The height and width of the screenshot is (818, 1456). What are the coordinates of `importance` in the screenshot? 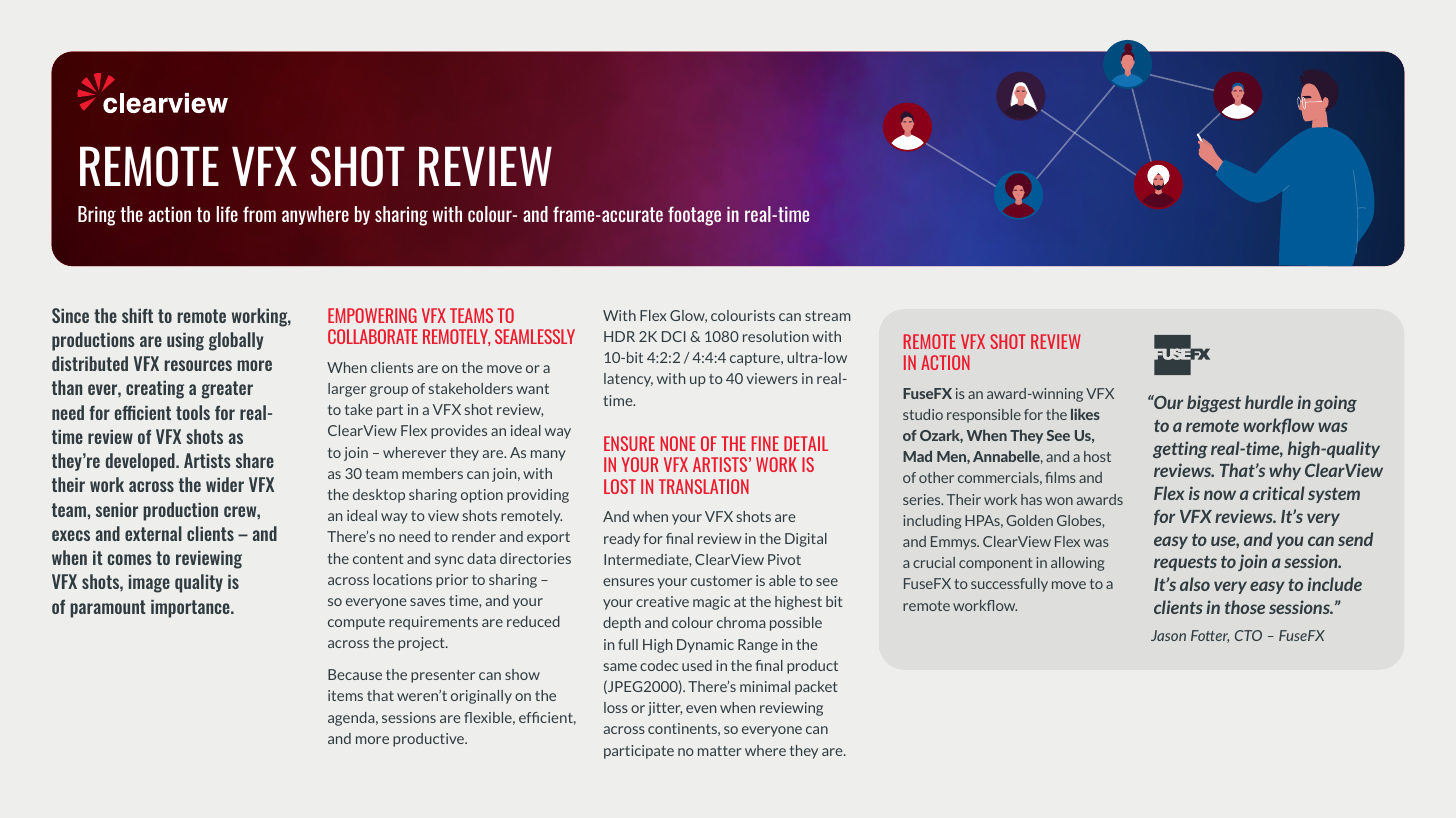 It's located at (191, 609).
